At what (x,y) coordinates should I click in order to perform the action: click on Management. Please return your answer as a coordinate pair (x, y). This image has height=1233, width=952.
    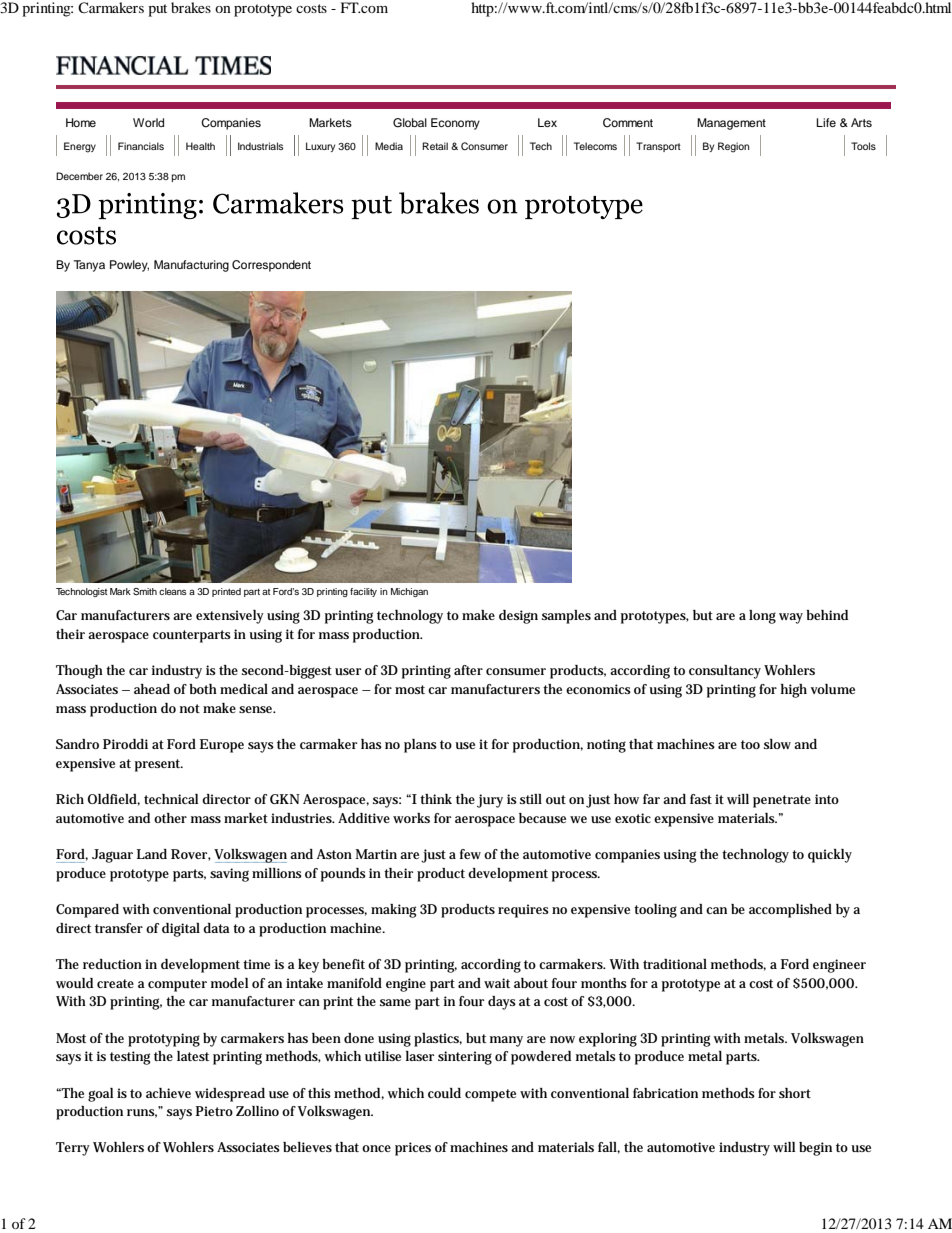
    Looking at the image, I should click on (731, 124).
